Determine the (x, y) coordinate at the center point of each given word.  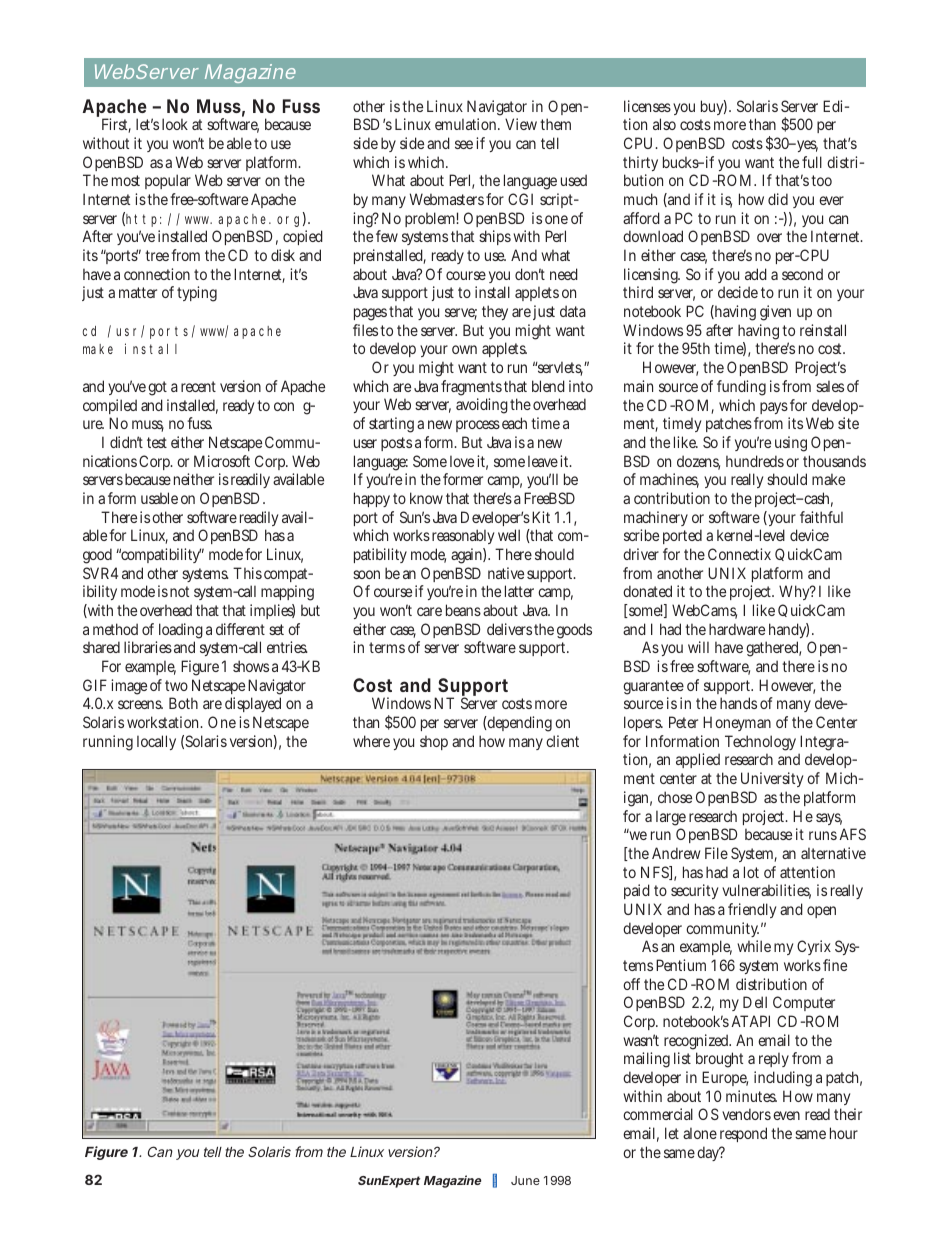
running (108, 743)
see (464, 144)
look (175, 124)
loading (179, 632)
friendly (752, 910)
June (525, 1180)
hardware (737, 629)
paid (637, 891)
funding (741, 388)
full (812, 162)
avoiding (482, 406)
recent (198, 386)
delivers (509, 629)
